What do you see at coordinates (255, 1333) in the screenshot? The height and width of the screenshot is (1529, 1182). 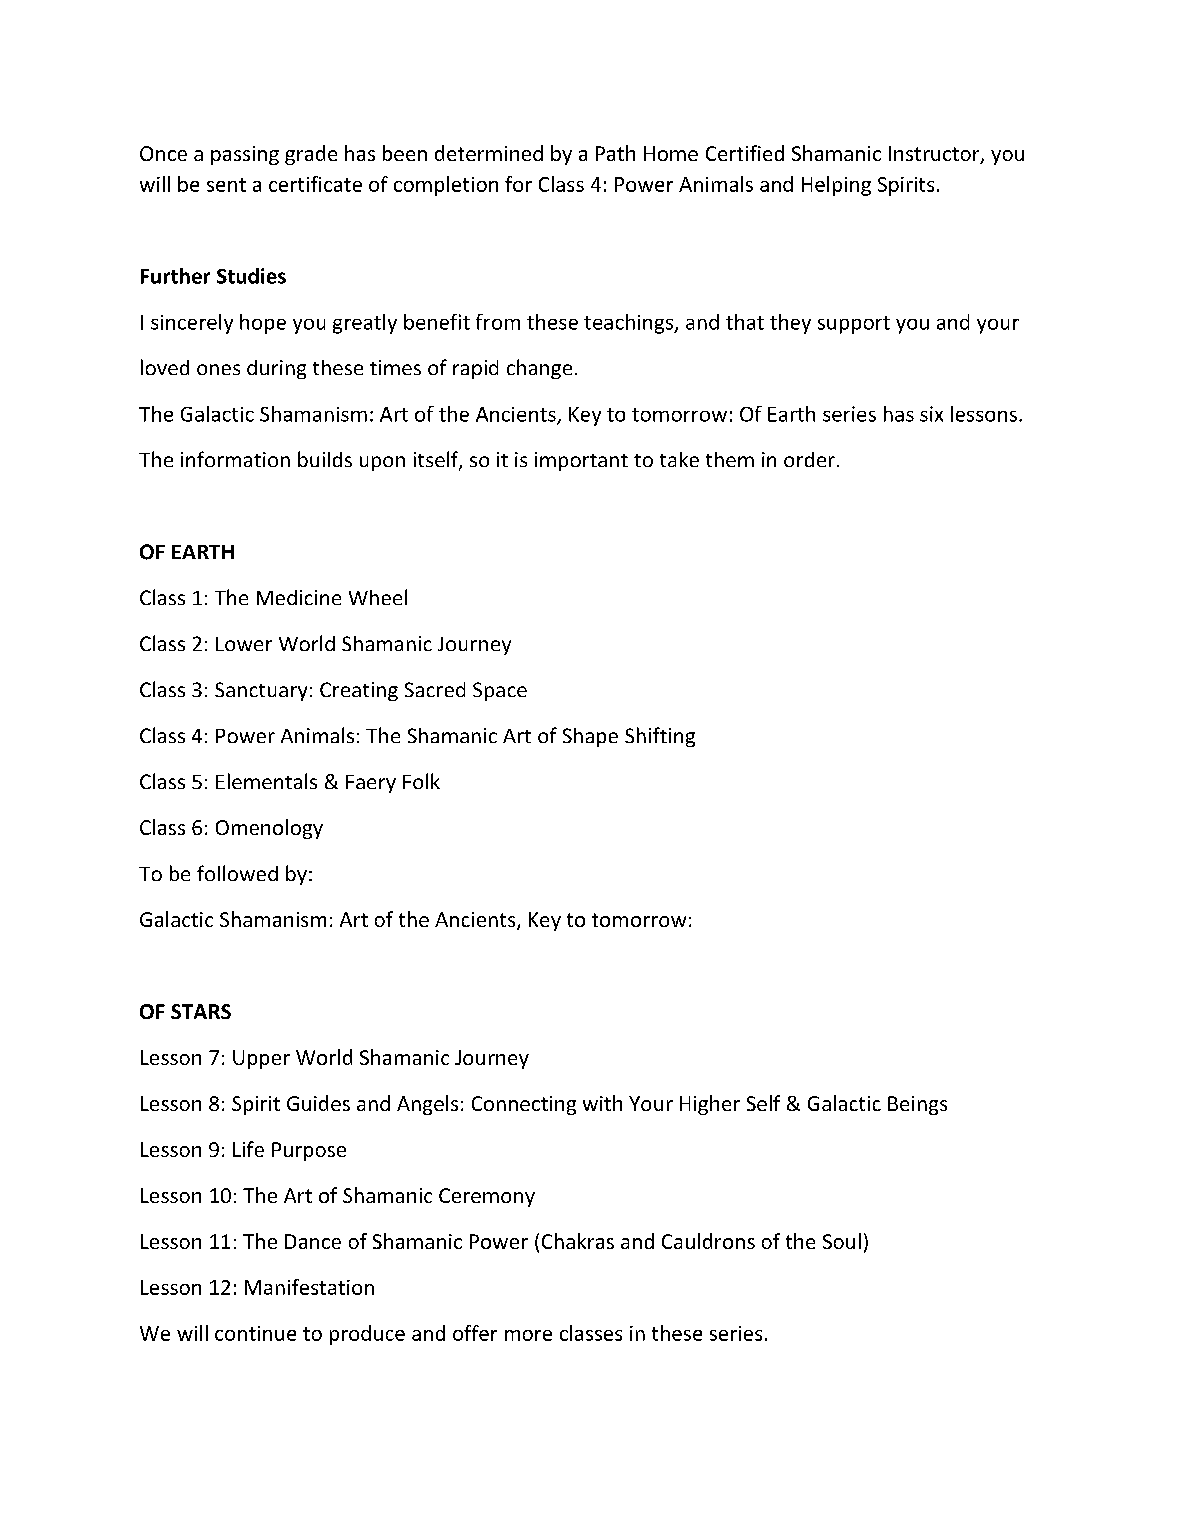 I see `continue` at bounding box center [255, 1333].
